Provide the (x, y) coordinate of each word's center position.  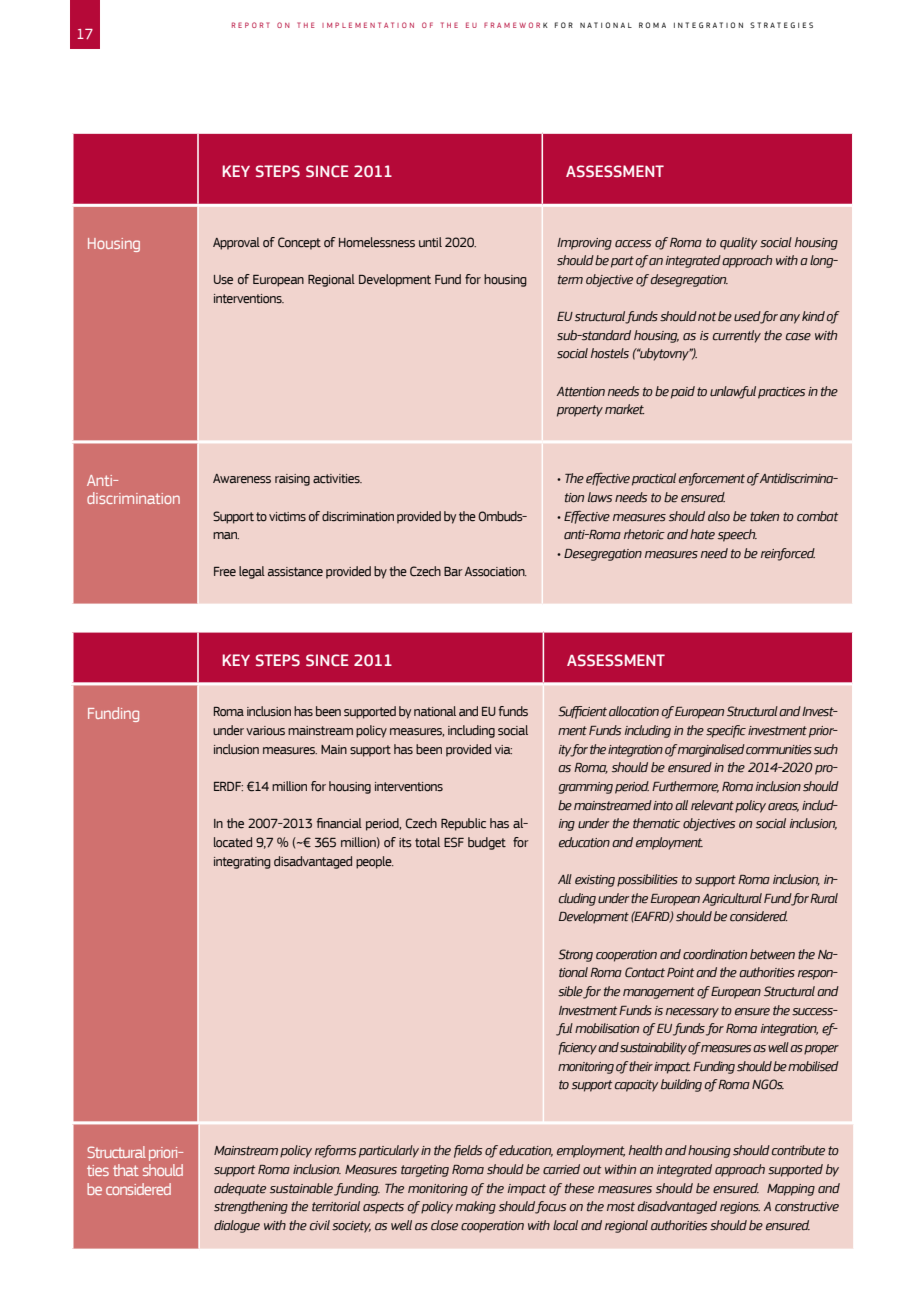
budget (487, 843)
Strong (575, 955)
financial (339, 823)
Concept (299, 243)
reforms (336, 1151)
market (624, 409)
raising (292, 480)
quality (739, 243)
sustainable (301, 1188)
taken (764, 516)
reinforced (788, 554)
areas (783, 807)
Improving (584, 244)
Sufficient (582, 712)
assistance (295, 572)
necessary (692, 1013)
